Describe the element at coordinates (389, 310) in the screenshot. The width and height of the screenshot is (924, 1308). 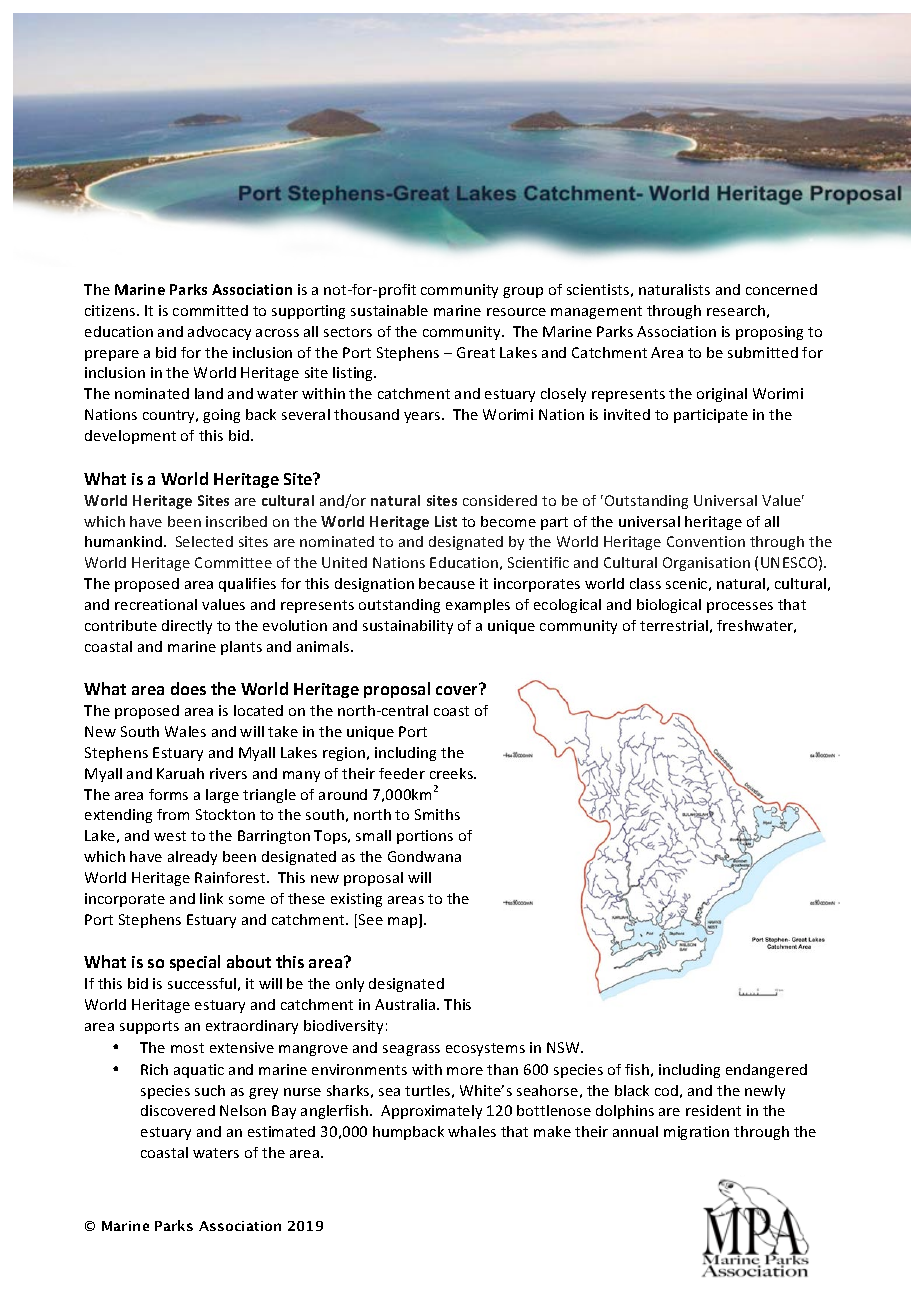
I see `sustainable` at that location.
